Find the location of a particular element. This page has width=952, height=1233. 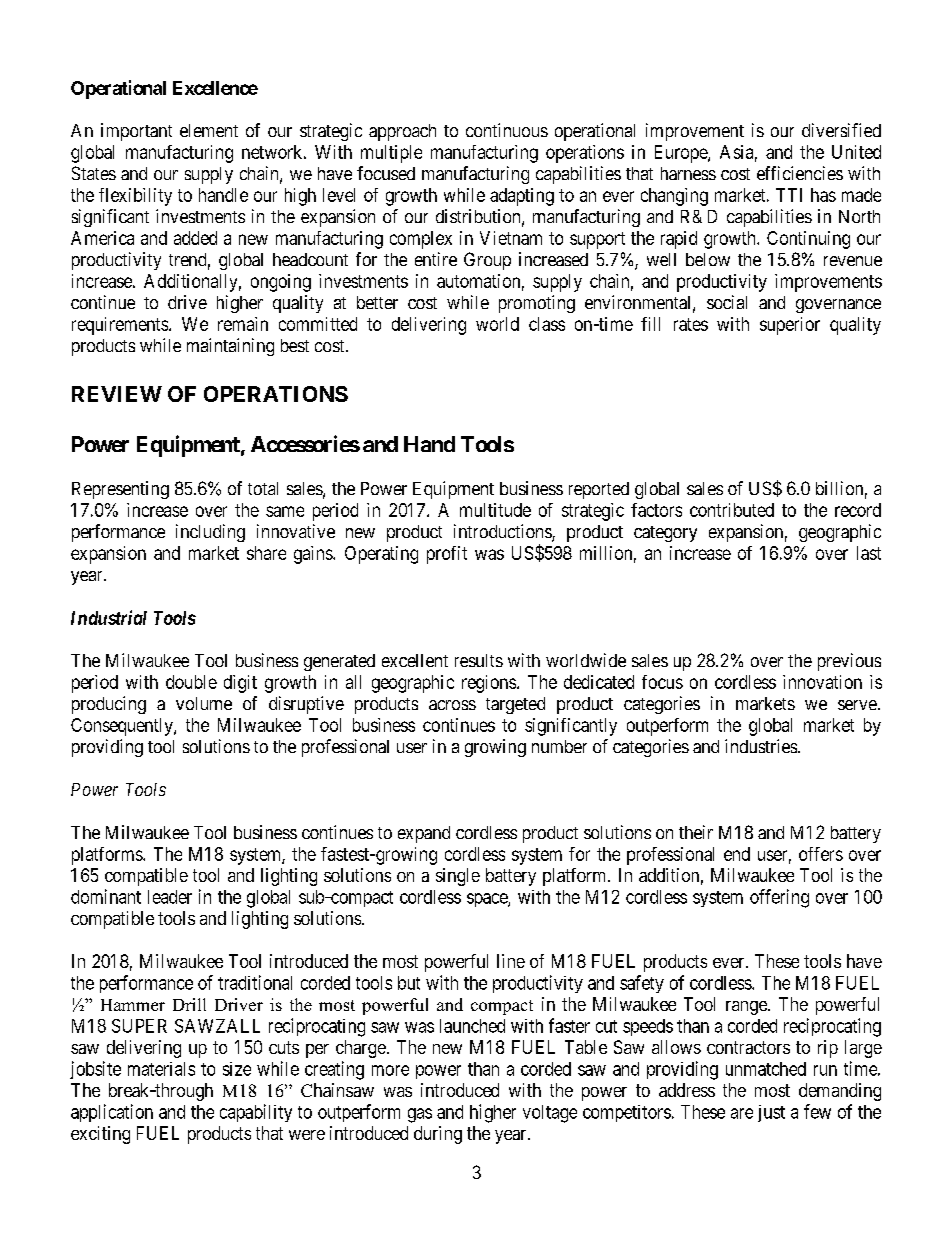

Representing is located at coordinates (120, 490).
